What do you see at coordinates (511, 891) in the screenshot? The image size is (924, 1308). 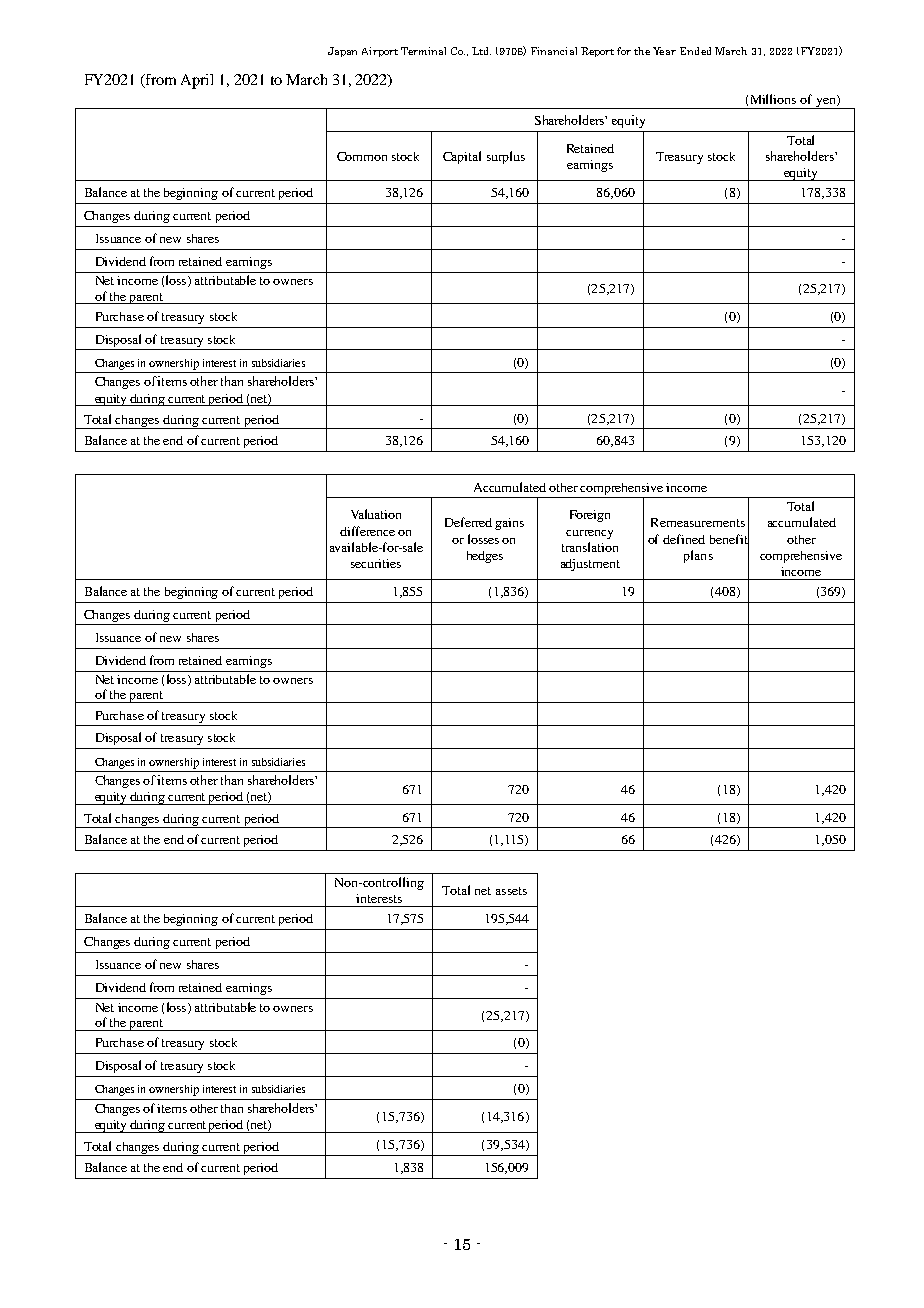 I see `assets` at bounding box center [511, 891].
